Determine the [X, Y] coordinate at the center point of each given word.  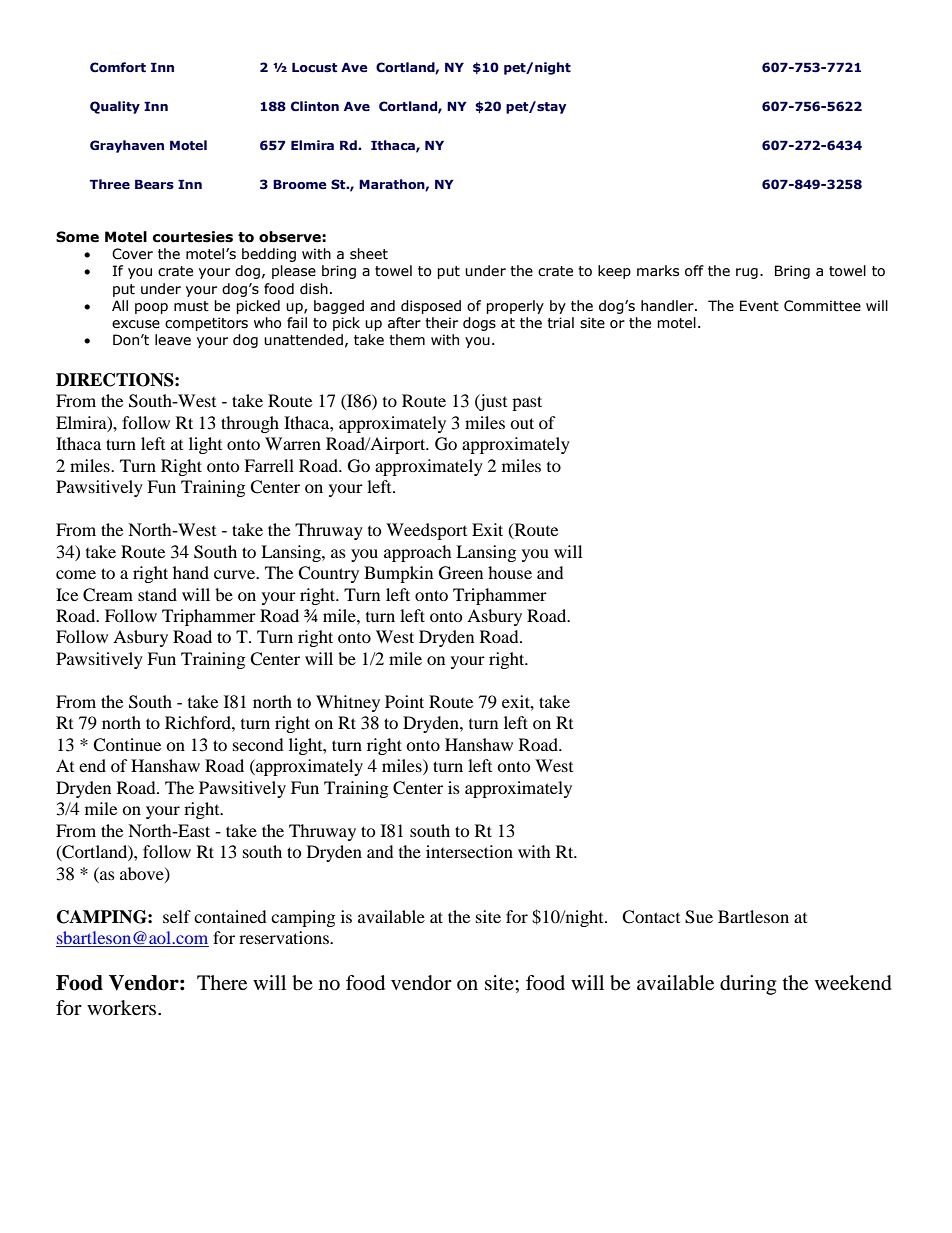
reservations [285, 937]
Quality [115, 107]
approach [418, 553]
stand [157, 594]
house [510, 572]
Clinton [315, 106]
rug [747, 273]
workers [123, 1008]
